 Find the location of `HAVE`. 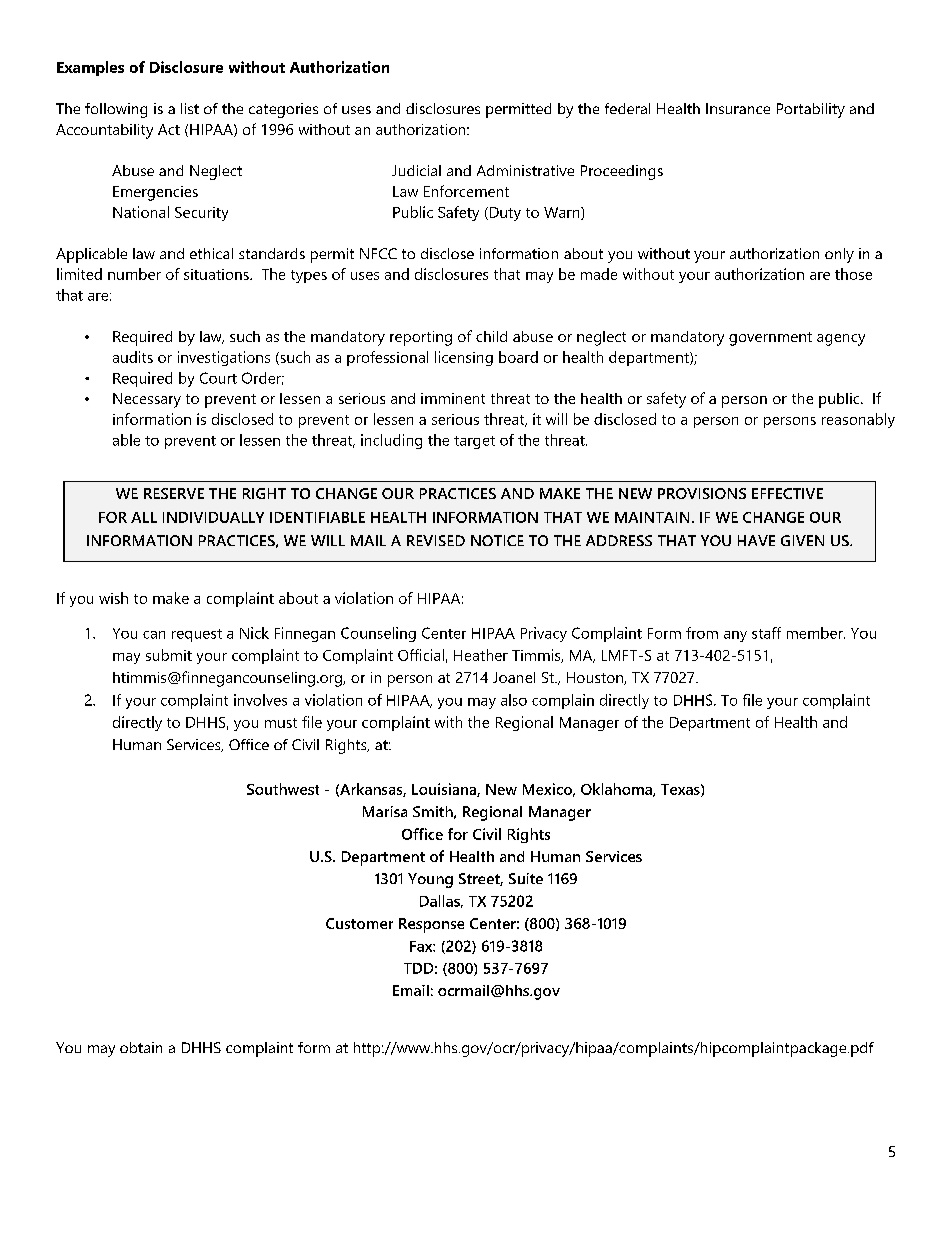

HAVE is located at coordinates (756, 540).
